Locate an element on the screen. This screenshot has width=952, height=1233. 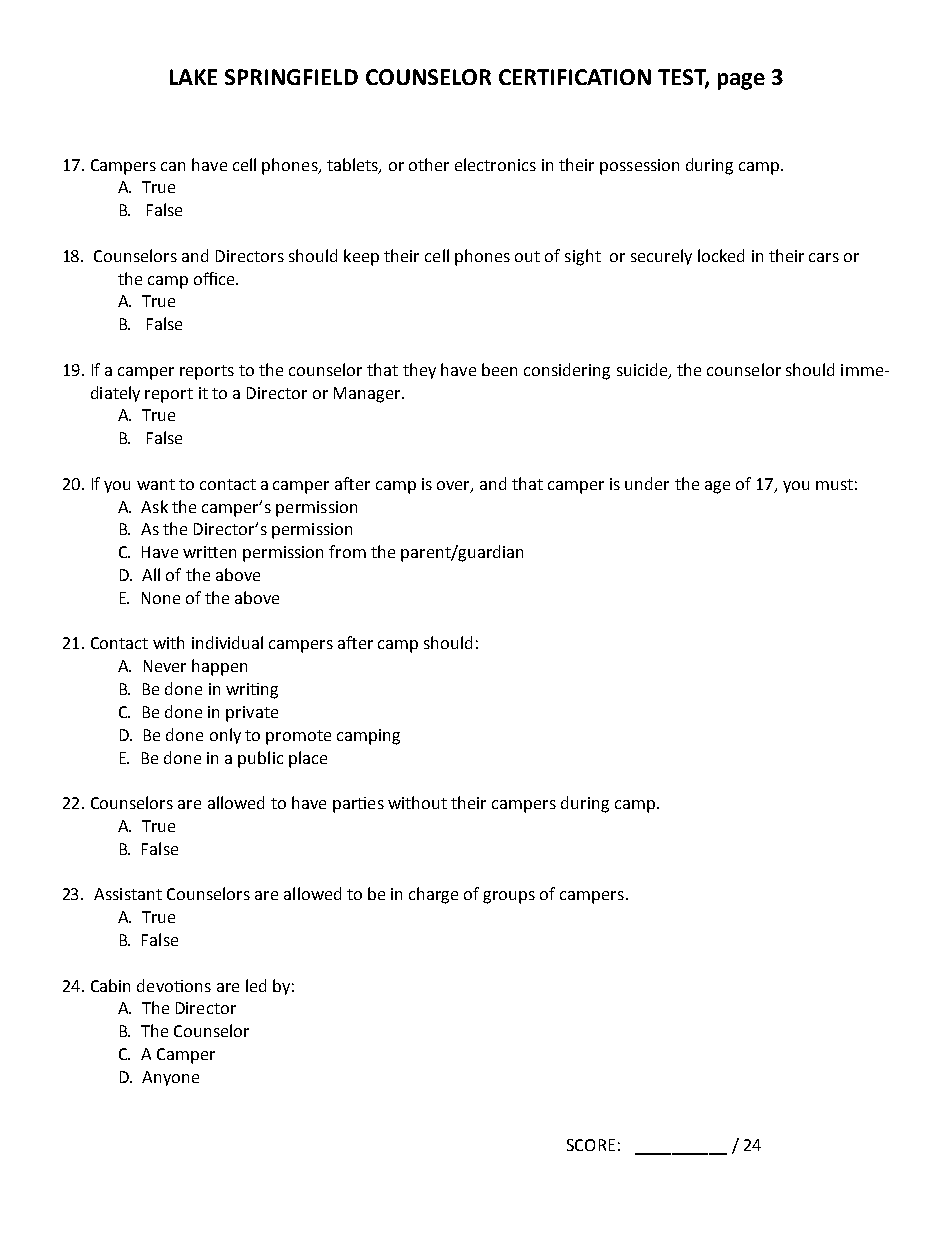
page is located at coordinates (741, 81).
